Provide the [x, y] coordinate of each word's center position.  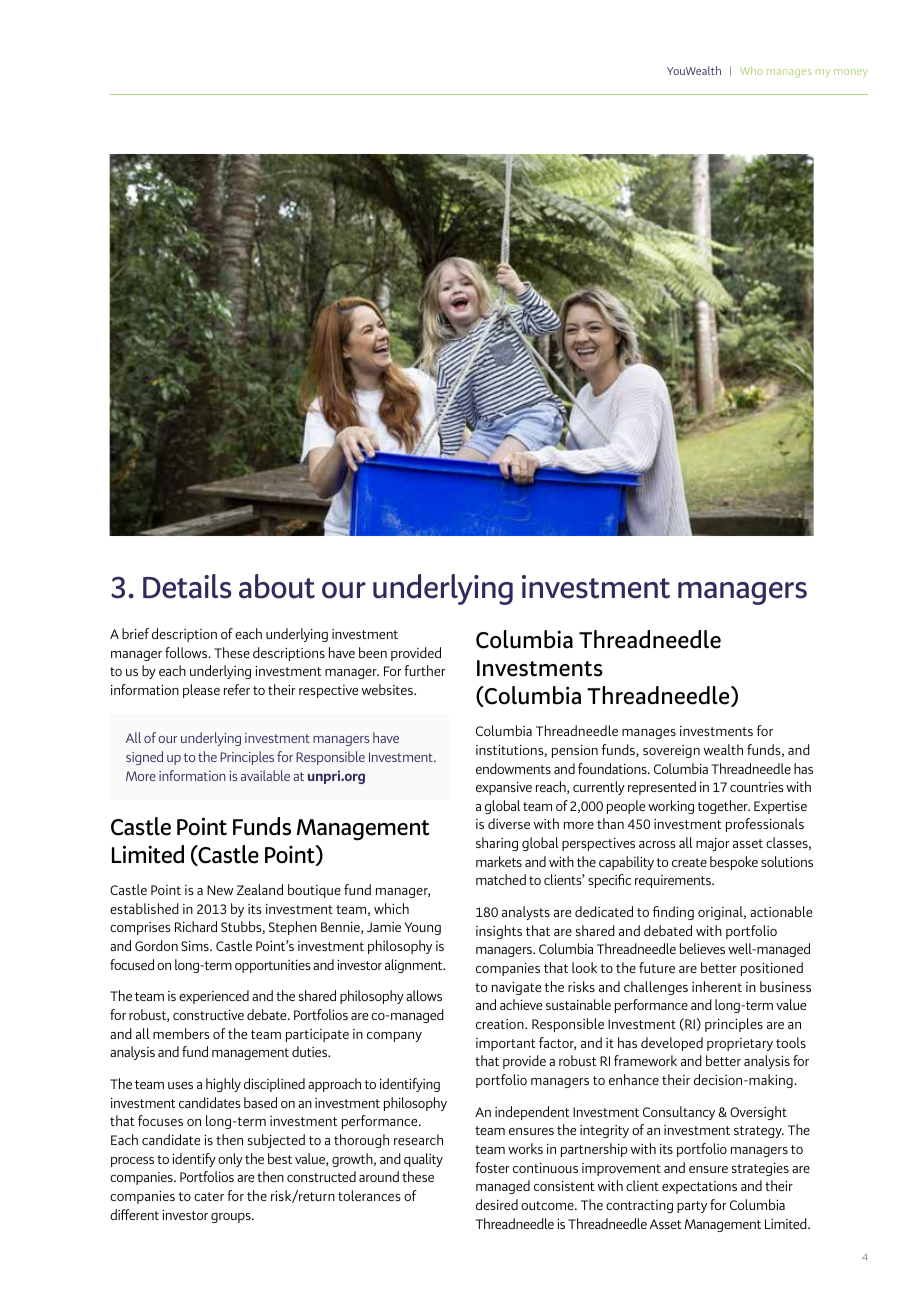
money [851, 73]
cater [209, 1196]
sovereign [671, 751]
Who [751, 70]
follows [187, 652]
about [277, 586]
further [424, 670]
